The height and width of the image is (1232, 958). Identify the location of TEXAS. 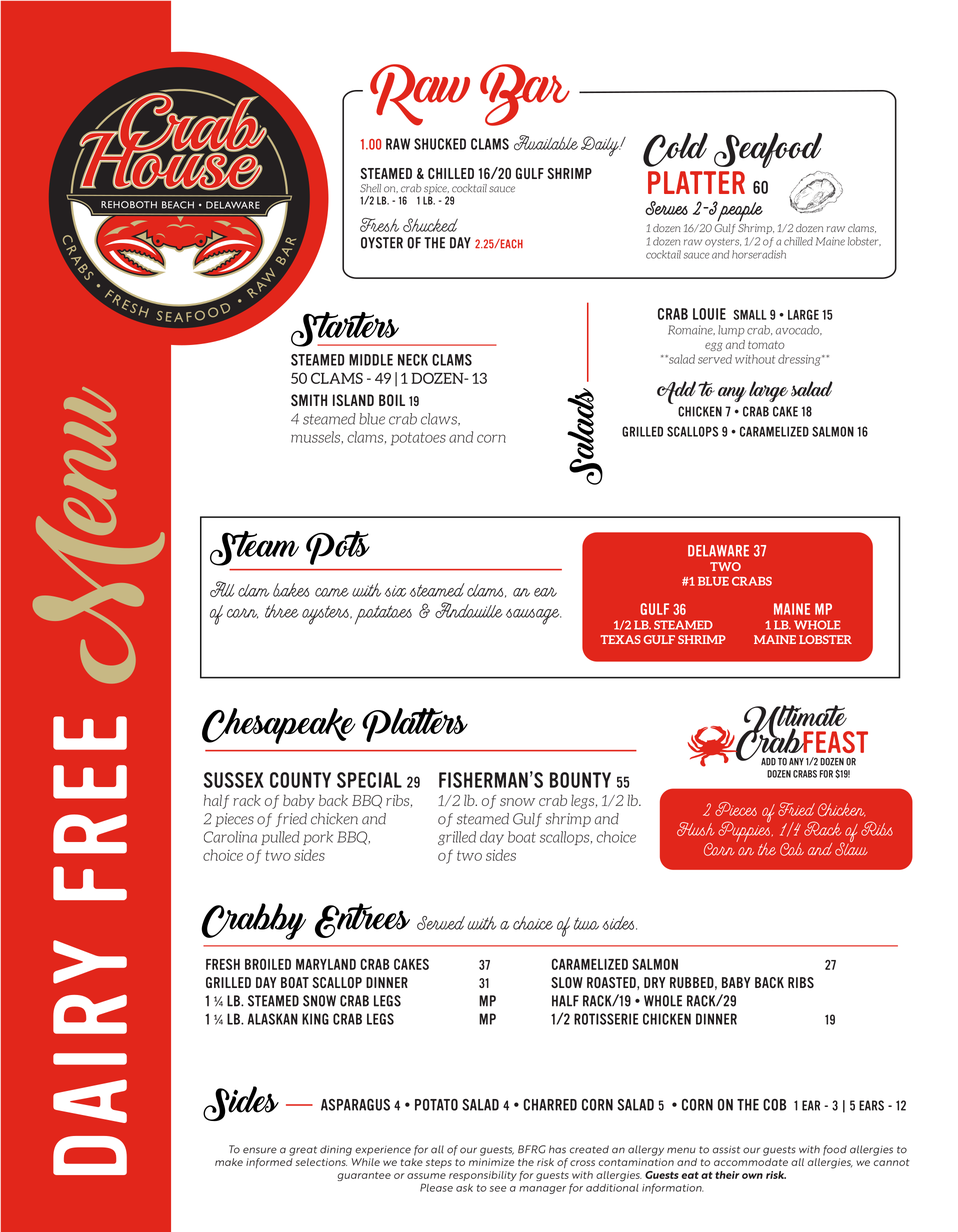
(620, 639).
